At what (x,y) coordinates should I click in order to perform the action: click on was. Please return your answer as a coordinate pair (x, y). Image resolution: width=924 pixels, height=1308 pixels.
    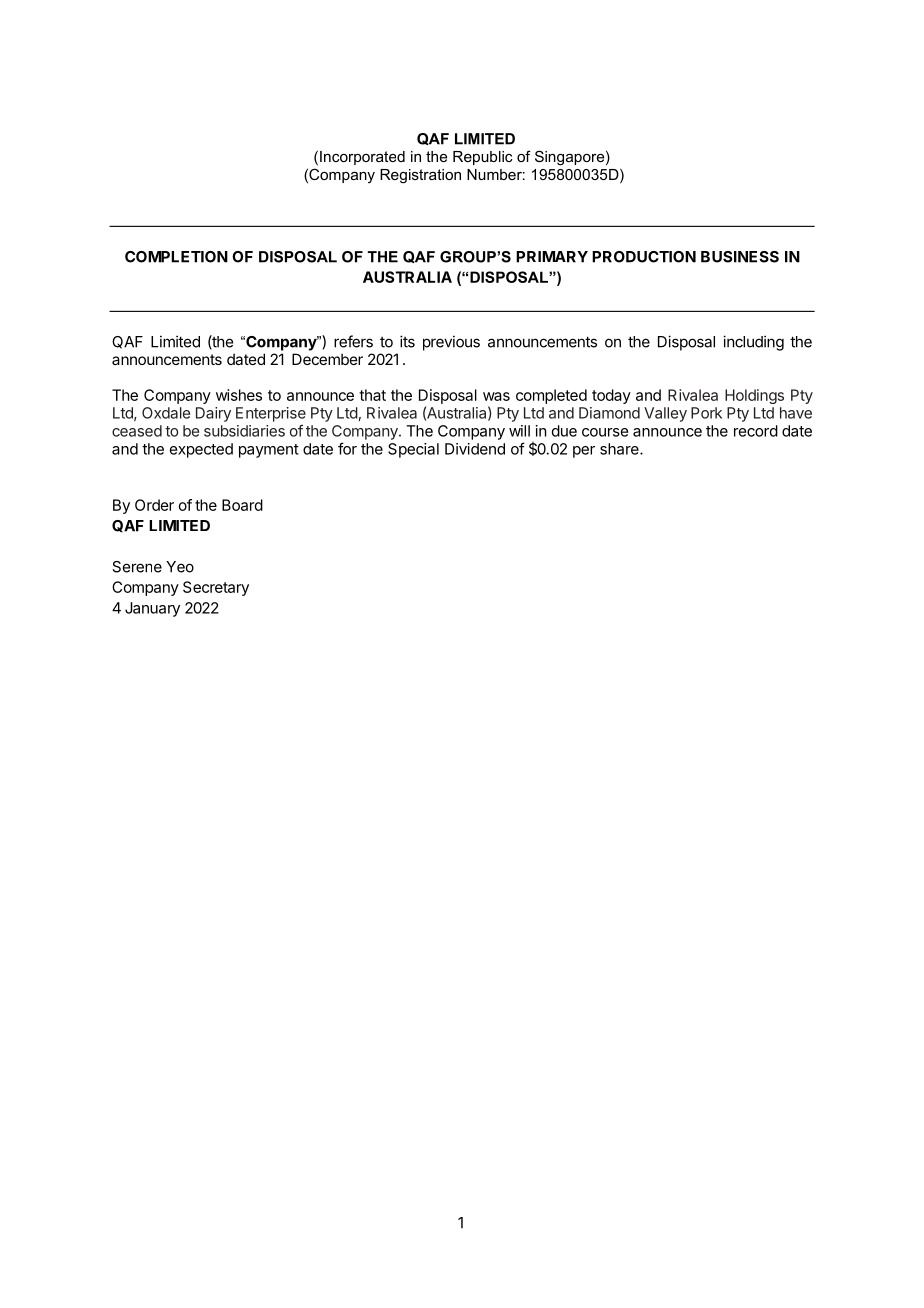
    Looking at the image, I should click on (496, 396).
